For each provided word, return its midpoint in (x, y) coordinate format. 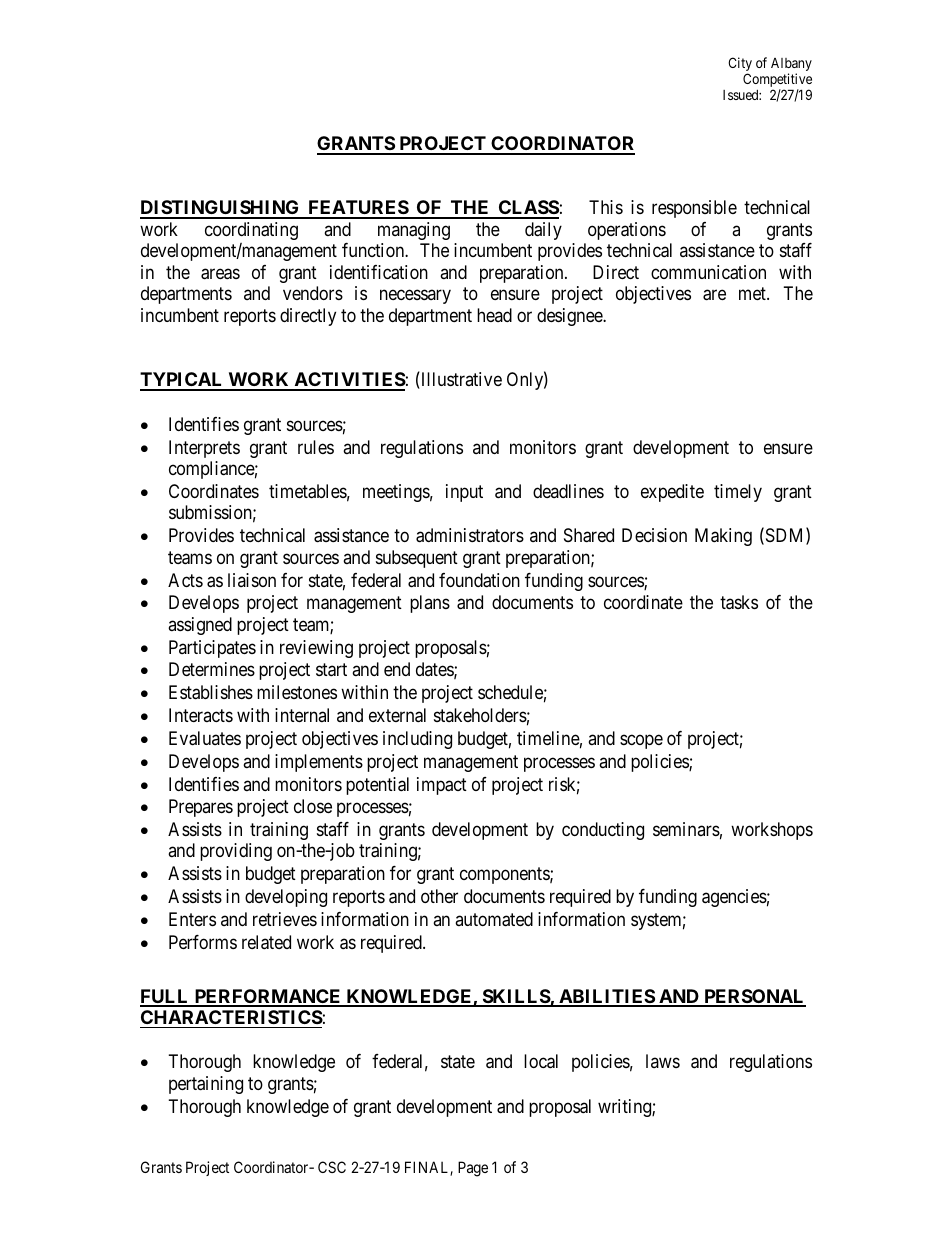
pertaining (206, 1085)
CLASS (527, 209)
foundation (479, 580)
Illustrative (460, 380)
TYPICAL (183, 381)
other (439, 896)
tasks (739, 602)
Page (473, 1169)
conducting (603, 831)
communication (708, 272)
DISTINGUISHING (221, 209)
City (740, 65)
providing (236, 852)
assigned (200, 626)
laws (663, 1061)
